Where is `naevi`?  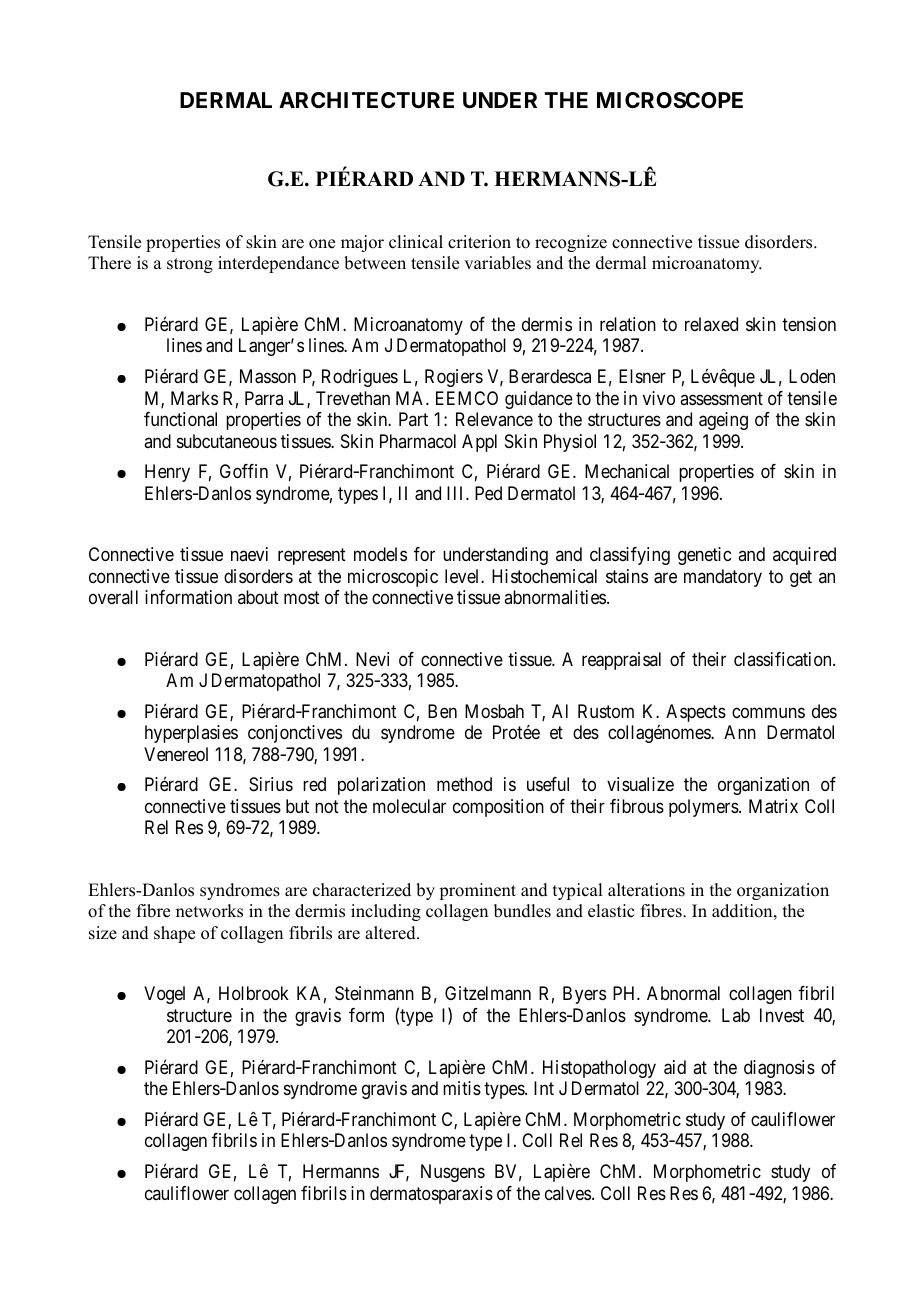
naevi is located at coordinates (249, 554).
